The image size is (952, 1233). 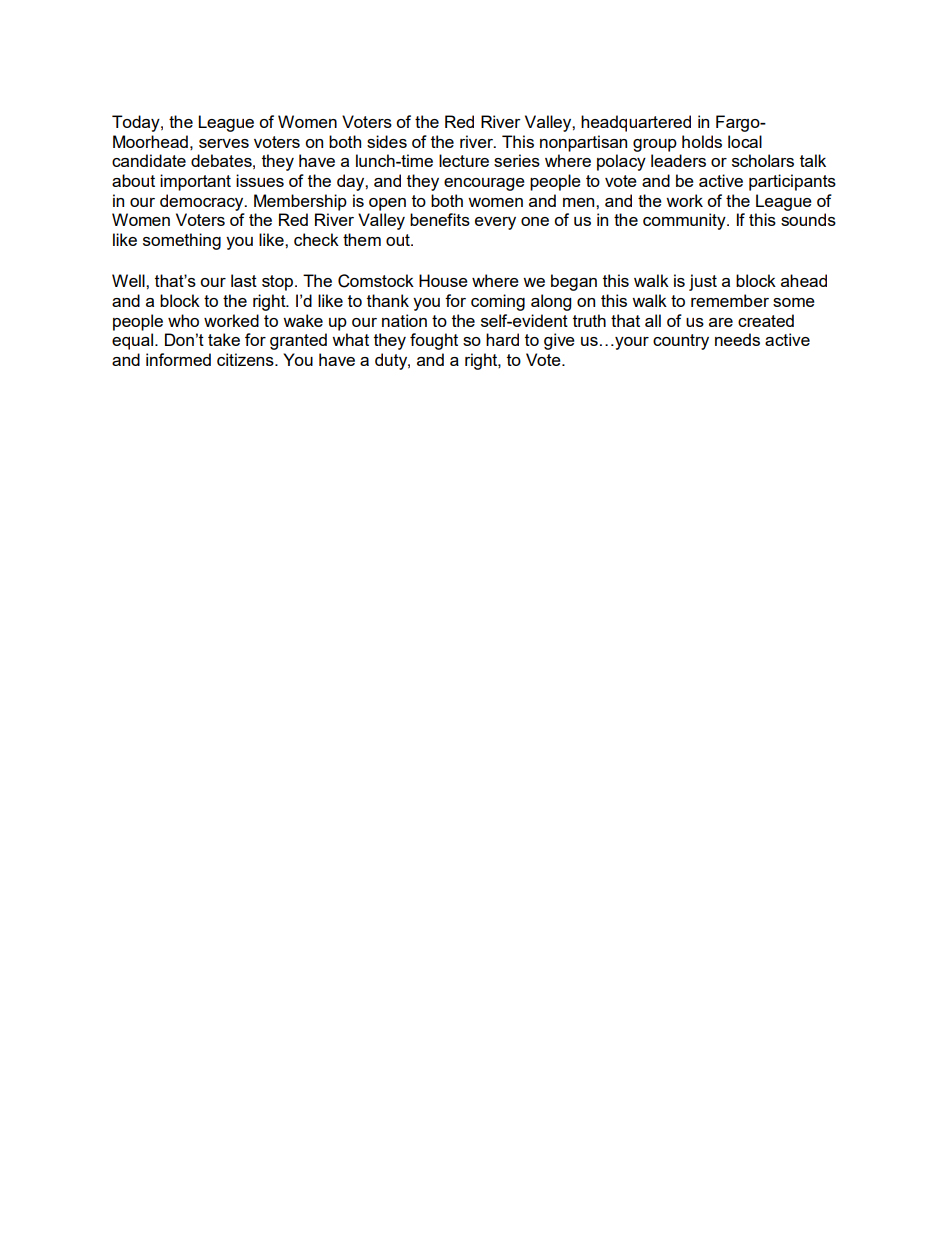 What do you see at coordinates (440, 219) in the image?
I see `benefits` at bounding box center [440, 219].
